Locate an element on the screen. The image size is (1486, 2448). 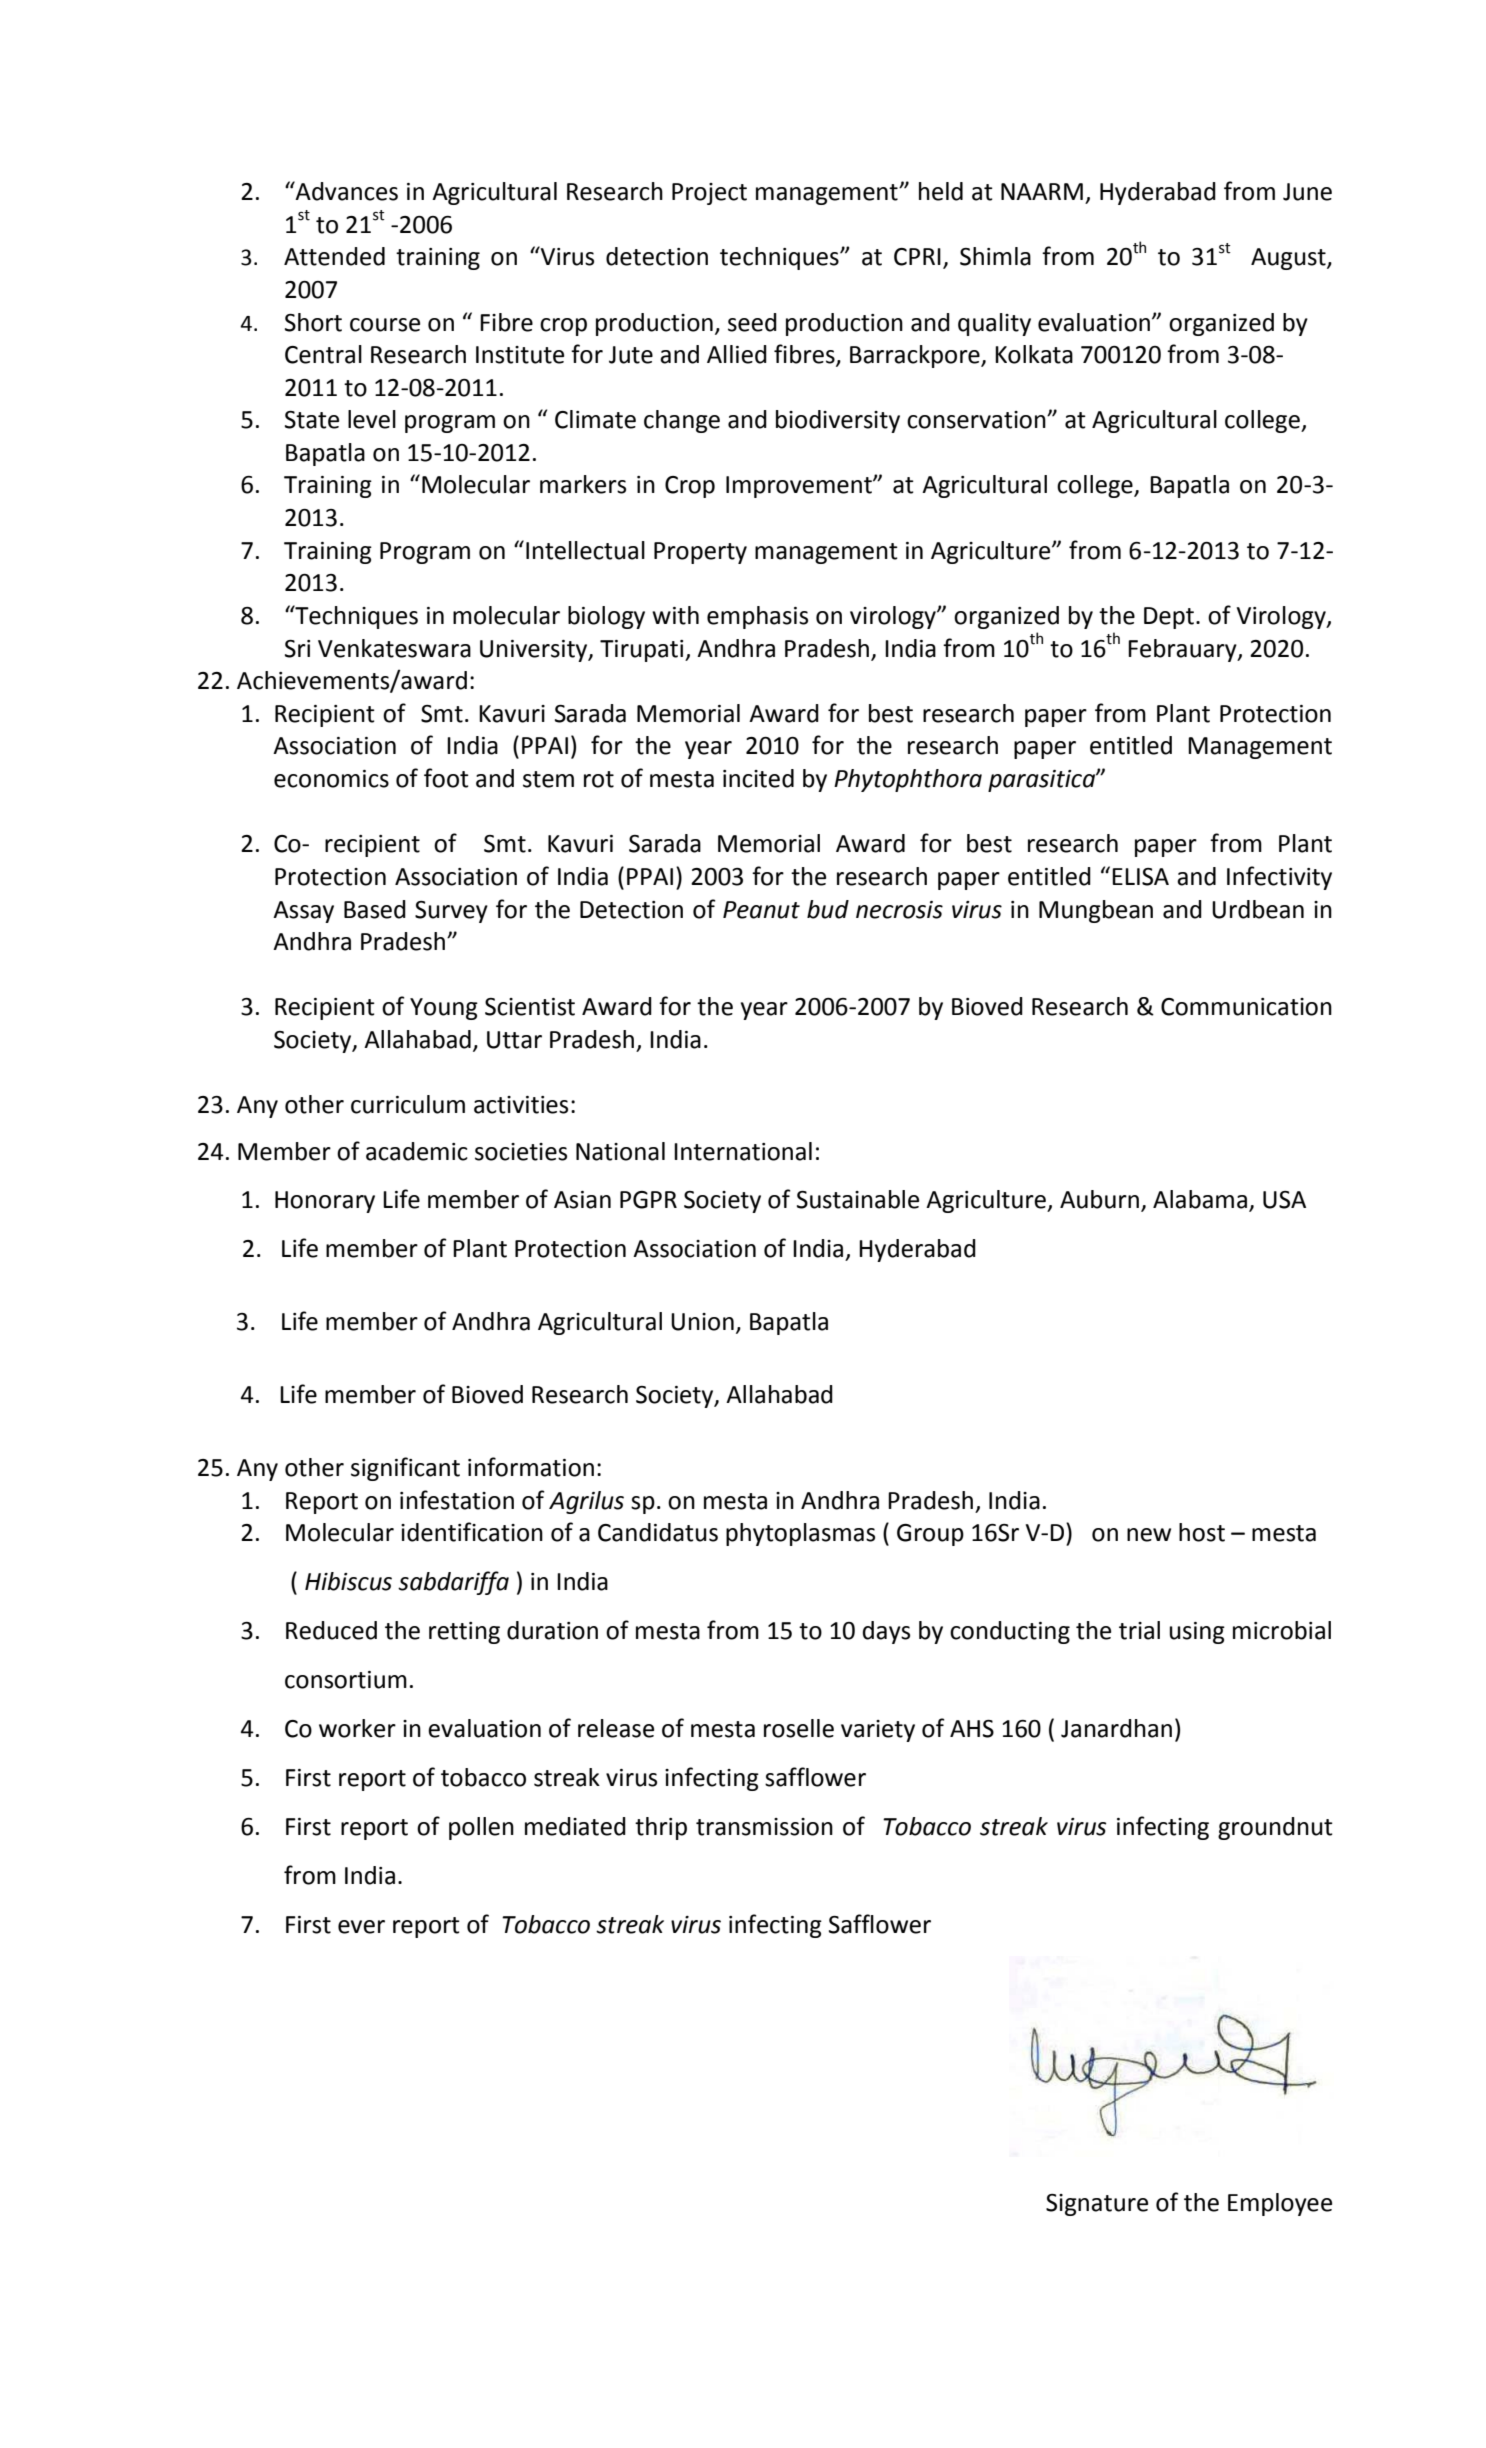
August is located at coordinates (1289, 259).
